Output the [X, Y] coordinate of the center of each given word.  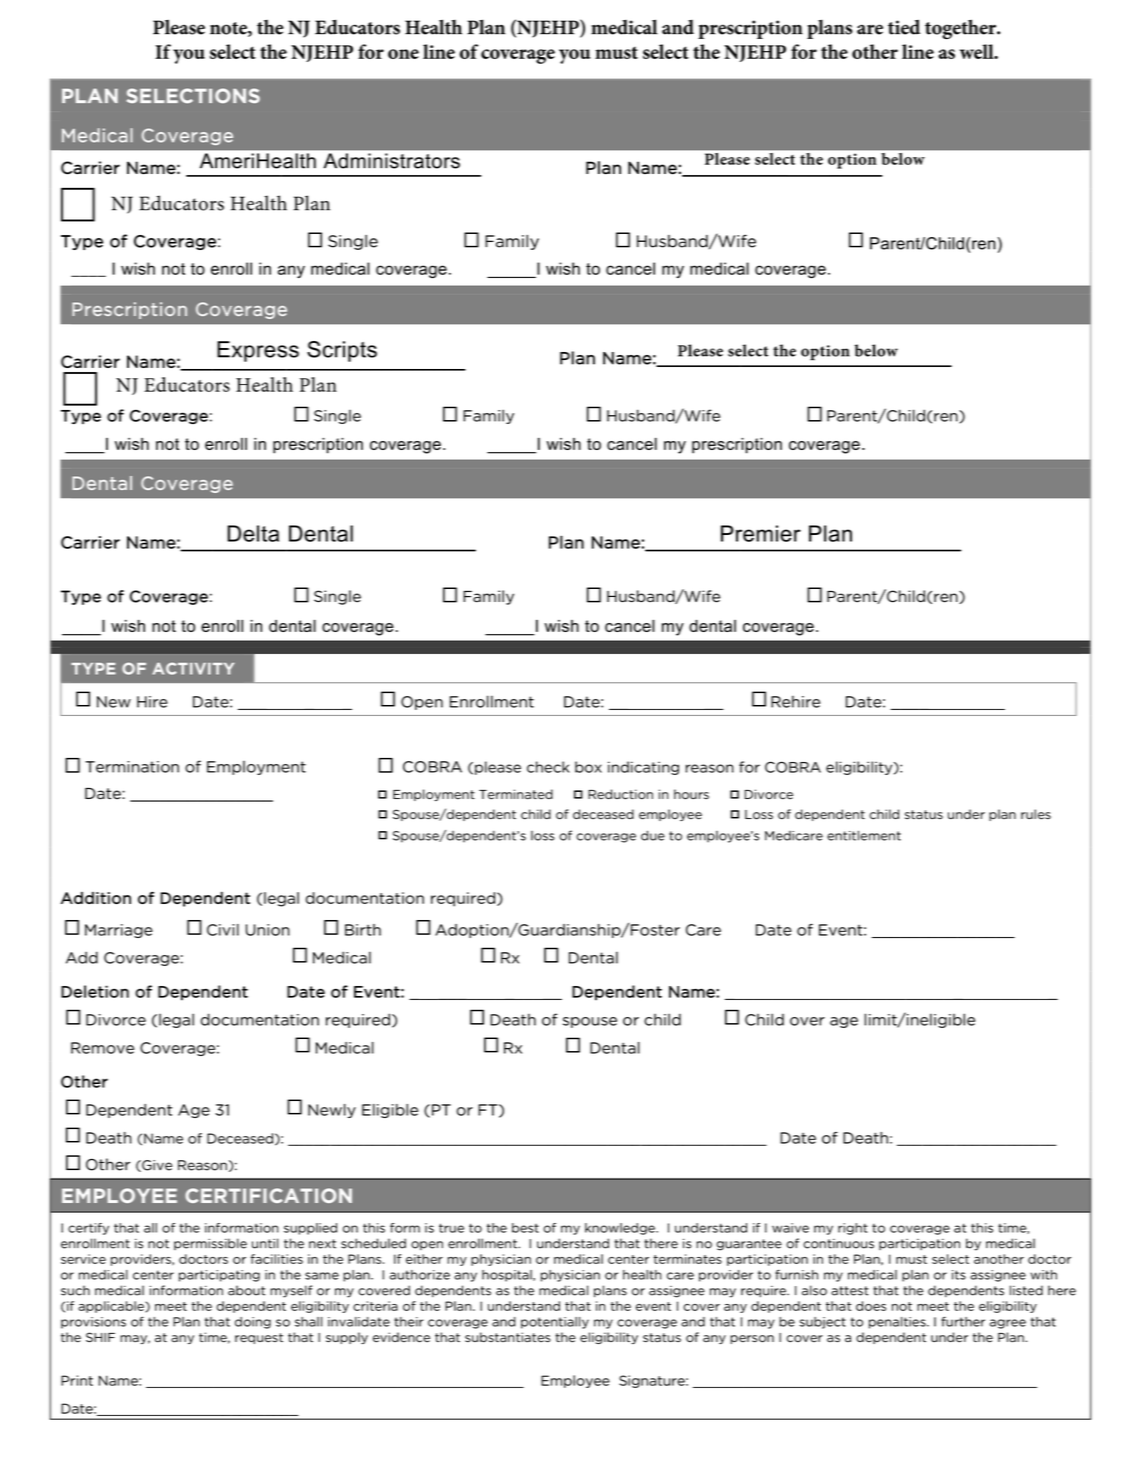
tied [904, 27]
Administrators [392, 161]
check [548, 767]
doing [253, 1323]
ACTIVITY [193, 668]
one [403, 54]
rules [1036, 814]
